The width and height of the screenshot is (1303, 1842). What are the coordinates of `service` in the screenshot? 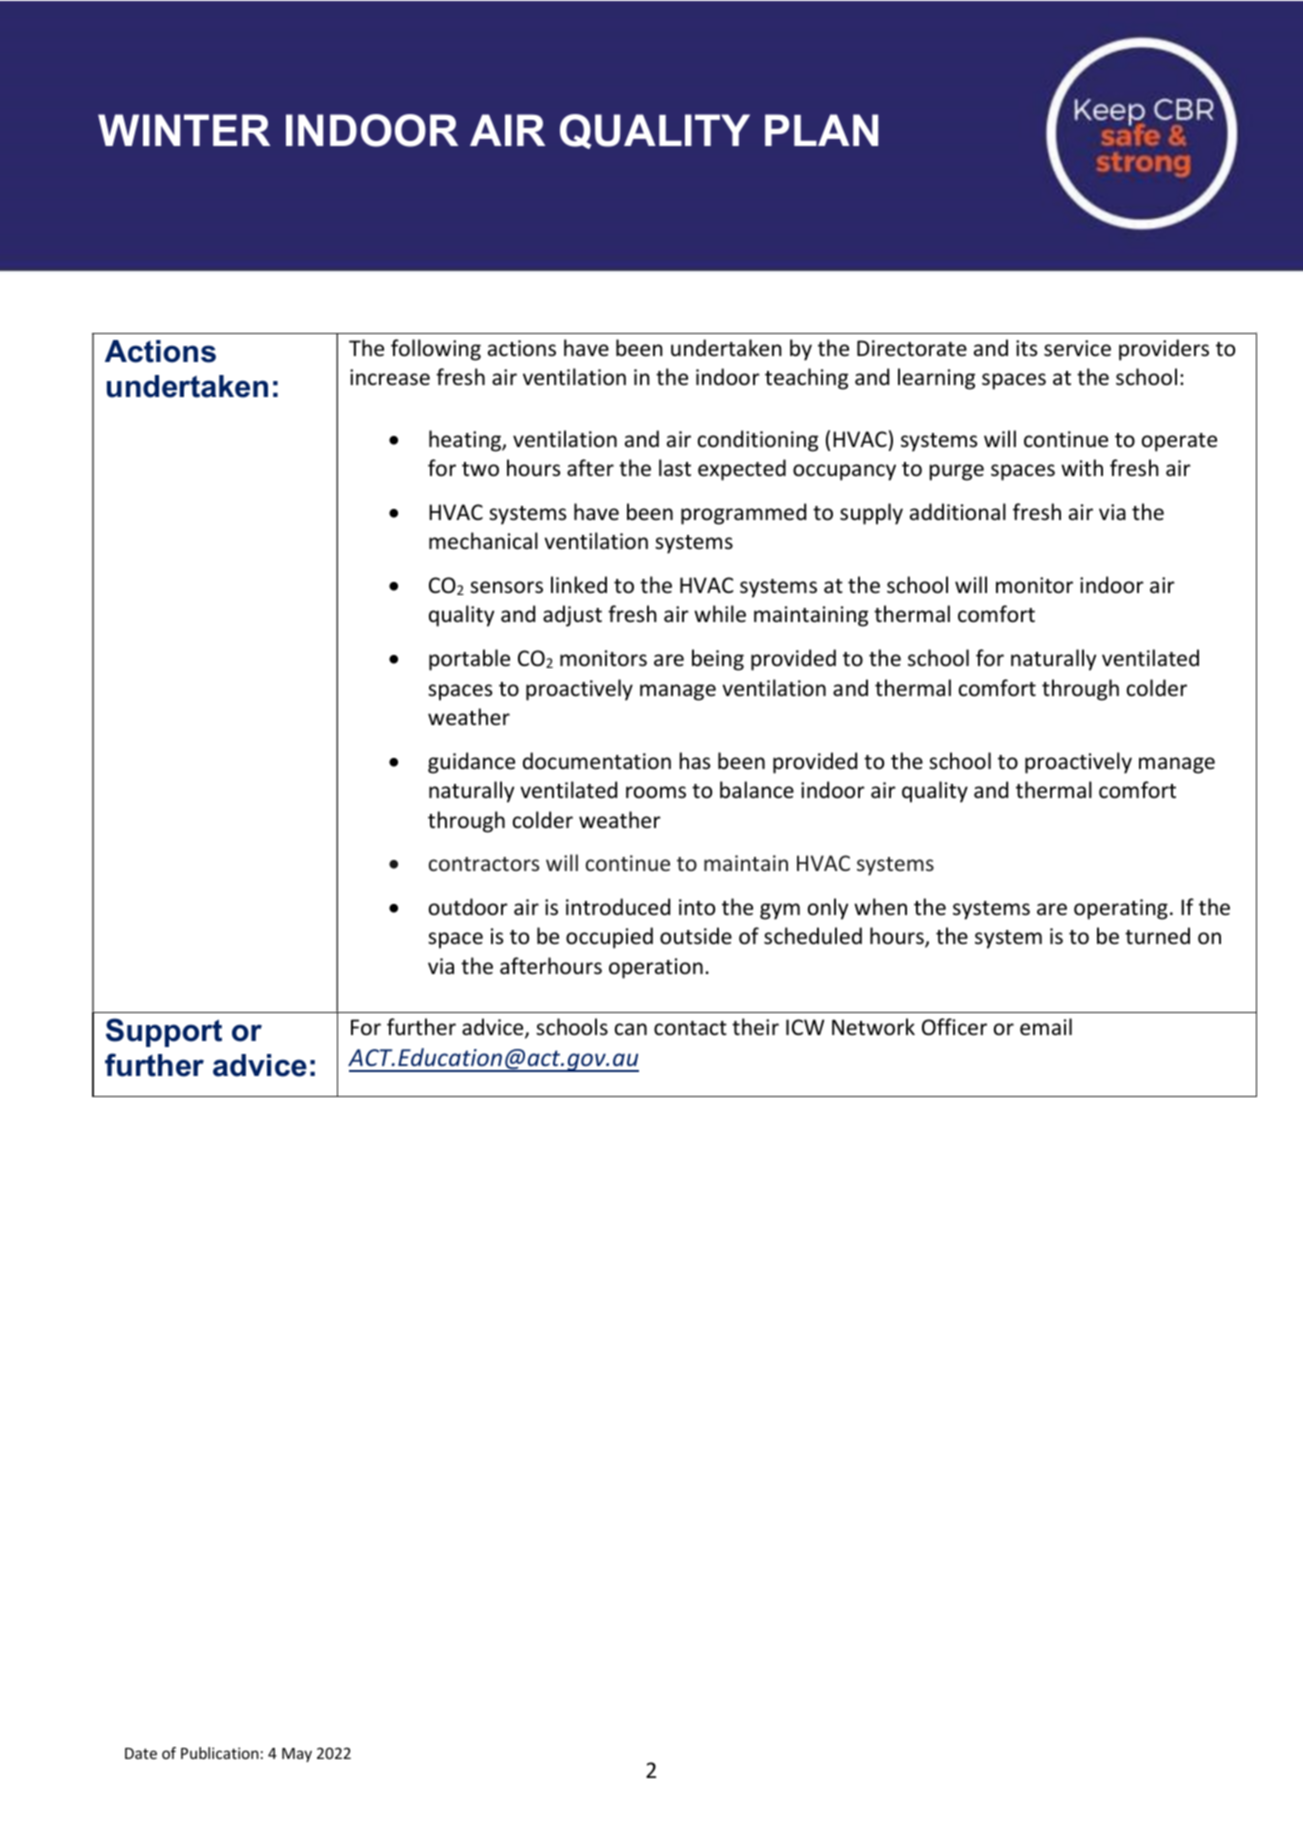 It's located at (1077, 348).
